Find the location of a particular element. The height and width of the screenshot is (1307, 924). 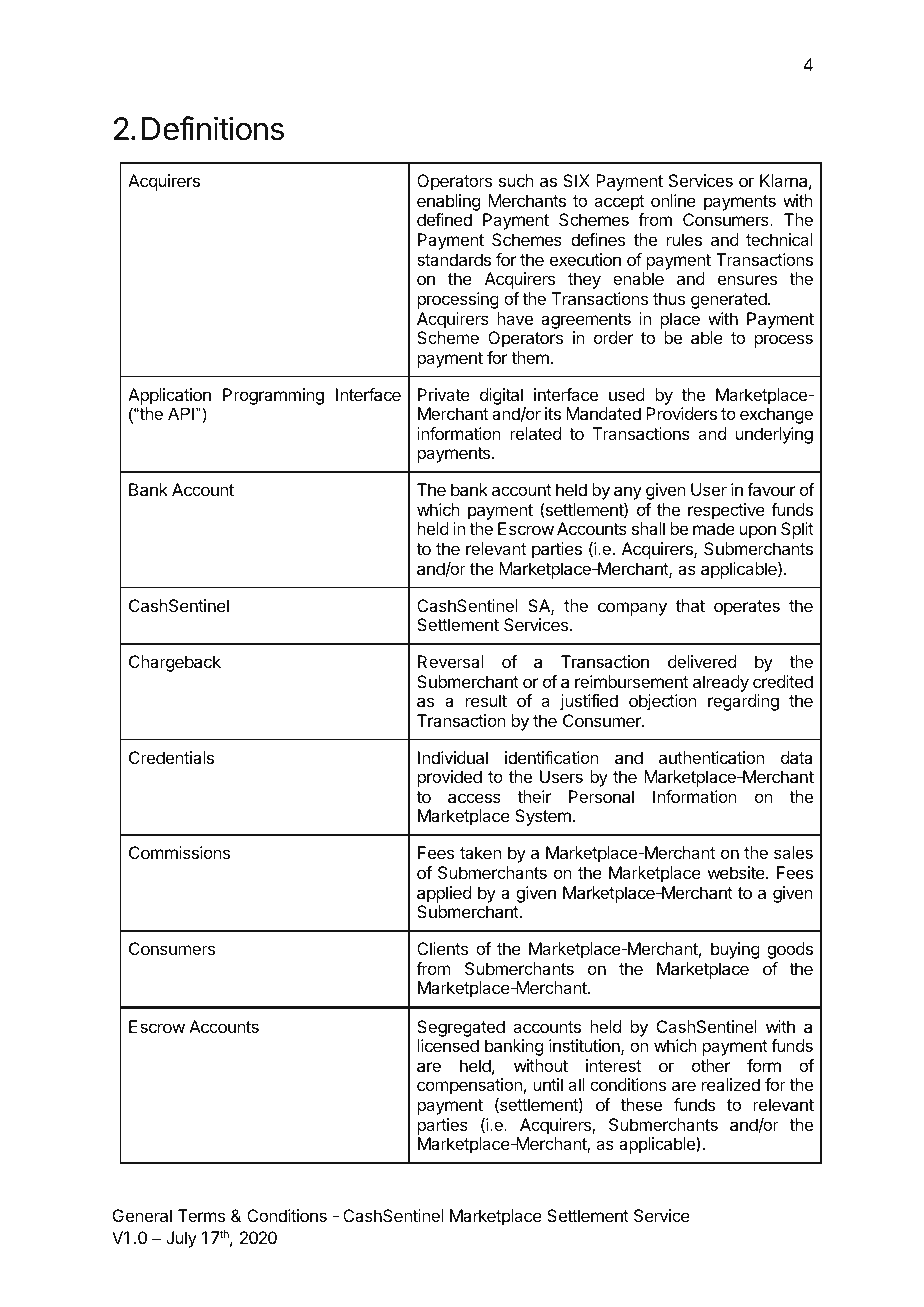

Application is located at coordinates (169, 396).
